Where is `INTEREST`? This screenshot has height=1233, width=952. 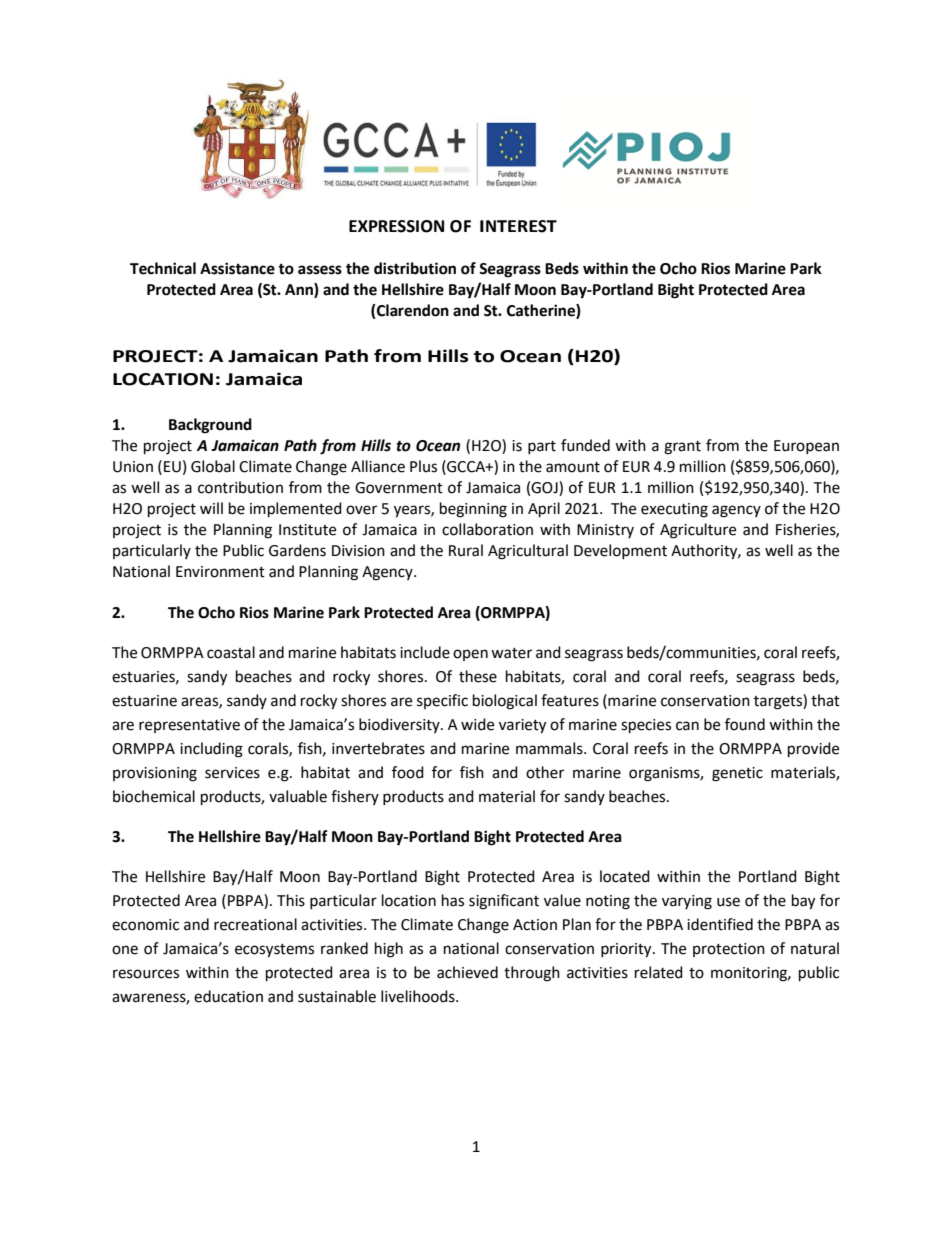
INTEREST is located at coordinates (518, 226).
